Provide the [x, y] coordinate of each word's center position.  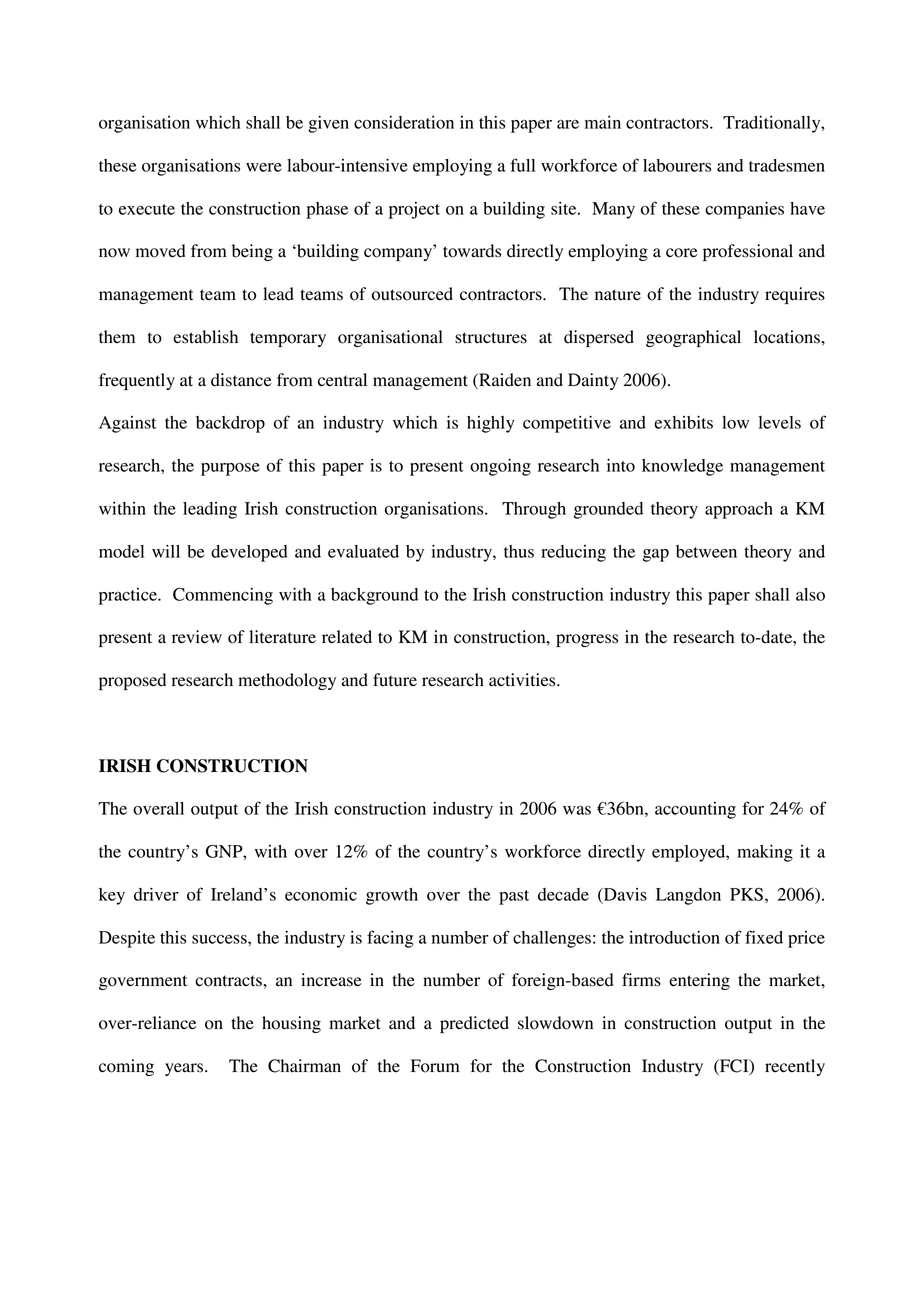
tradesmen [787, 165]
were [264, 167]
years [185, 1069]
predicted [474, 1024]
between [706, 551]
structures [491, 338]
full [522, 165]
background [374, 596]
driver [156, 894]
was [577, 810]
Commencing [223, 596]
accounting [695, 810]
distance [241, 380]
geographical [693, 338]
